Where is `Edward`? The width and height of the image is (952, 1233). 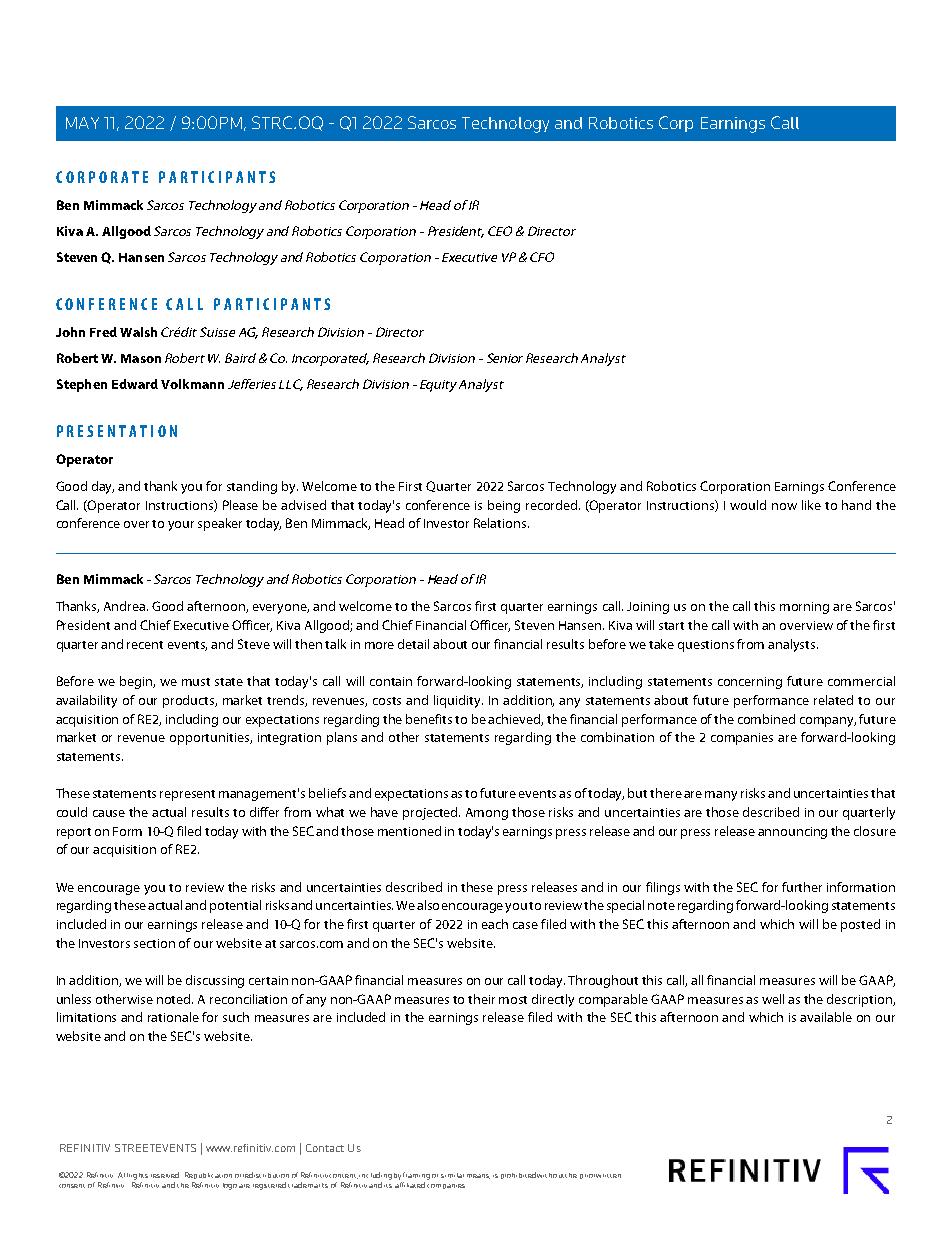
Edward is located at coordinates (135, 384).
